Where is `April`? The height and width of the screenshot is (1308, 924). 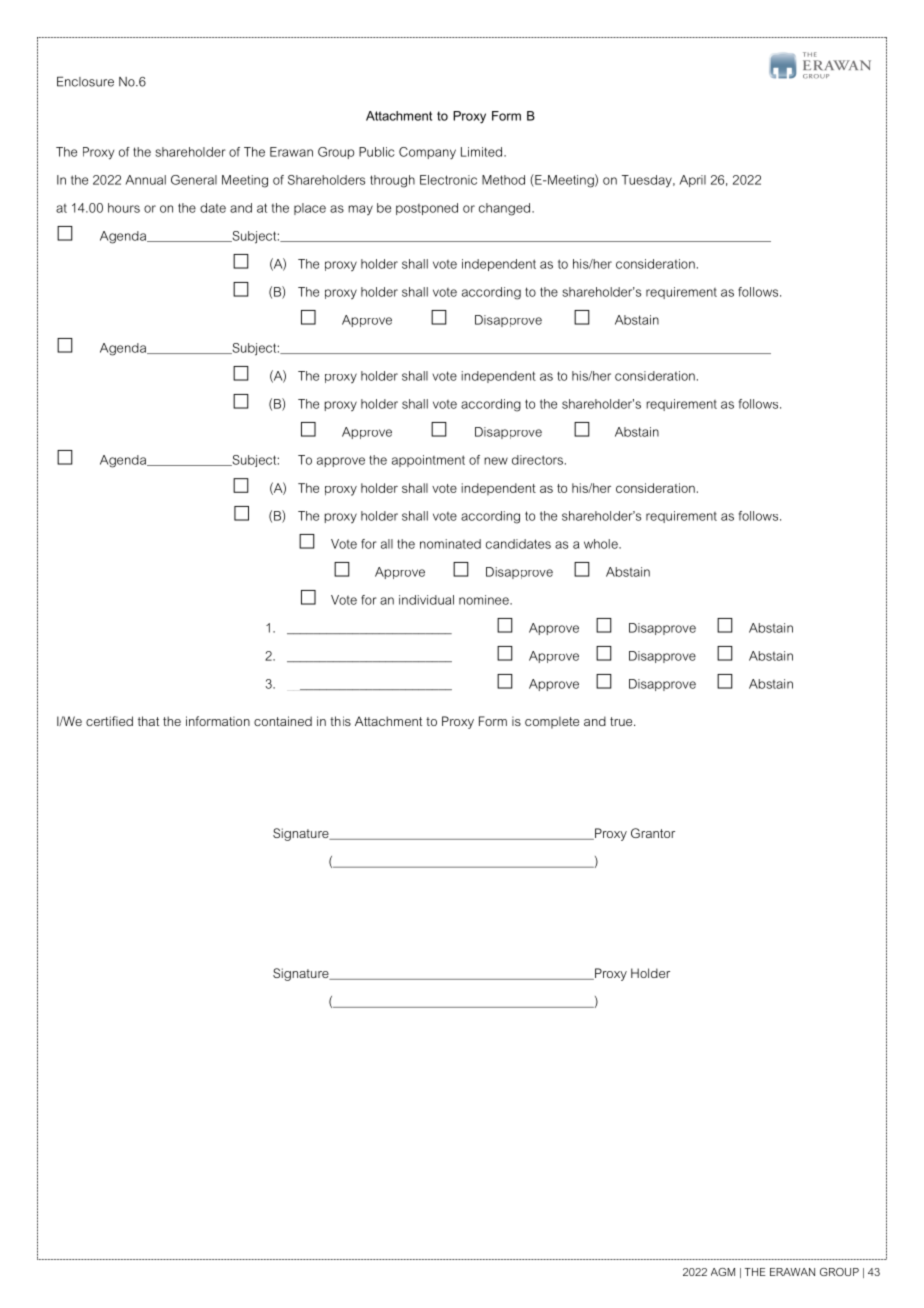
April is located at coordinates (692, 181).
